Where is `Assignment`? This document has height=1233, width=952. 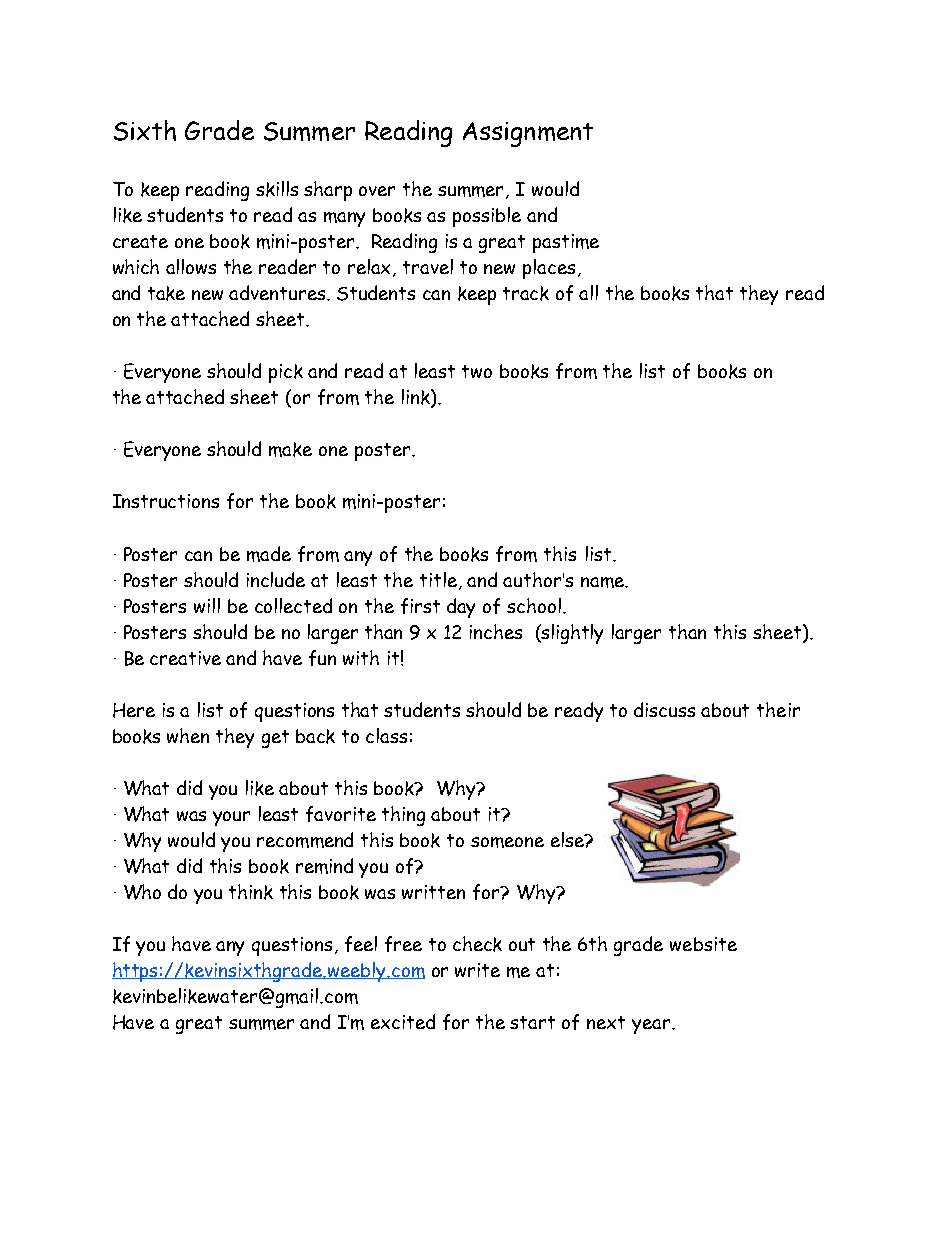
Assignment is located at coordinates (528, 134).
